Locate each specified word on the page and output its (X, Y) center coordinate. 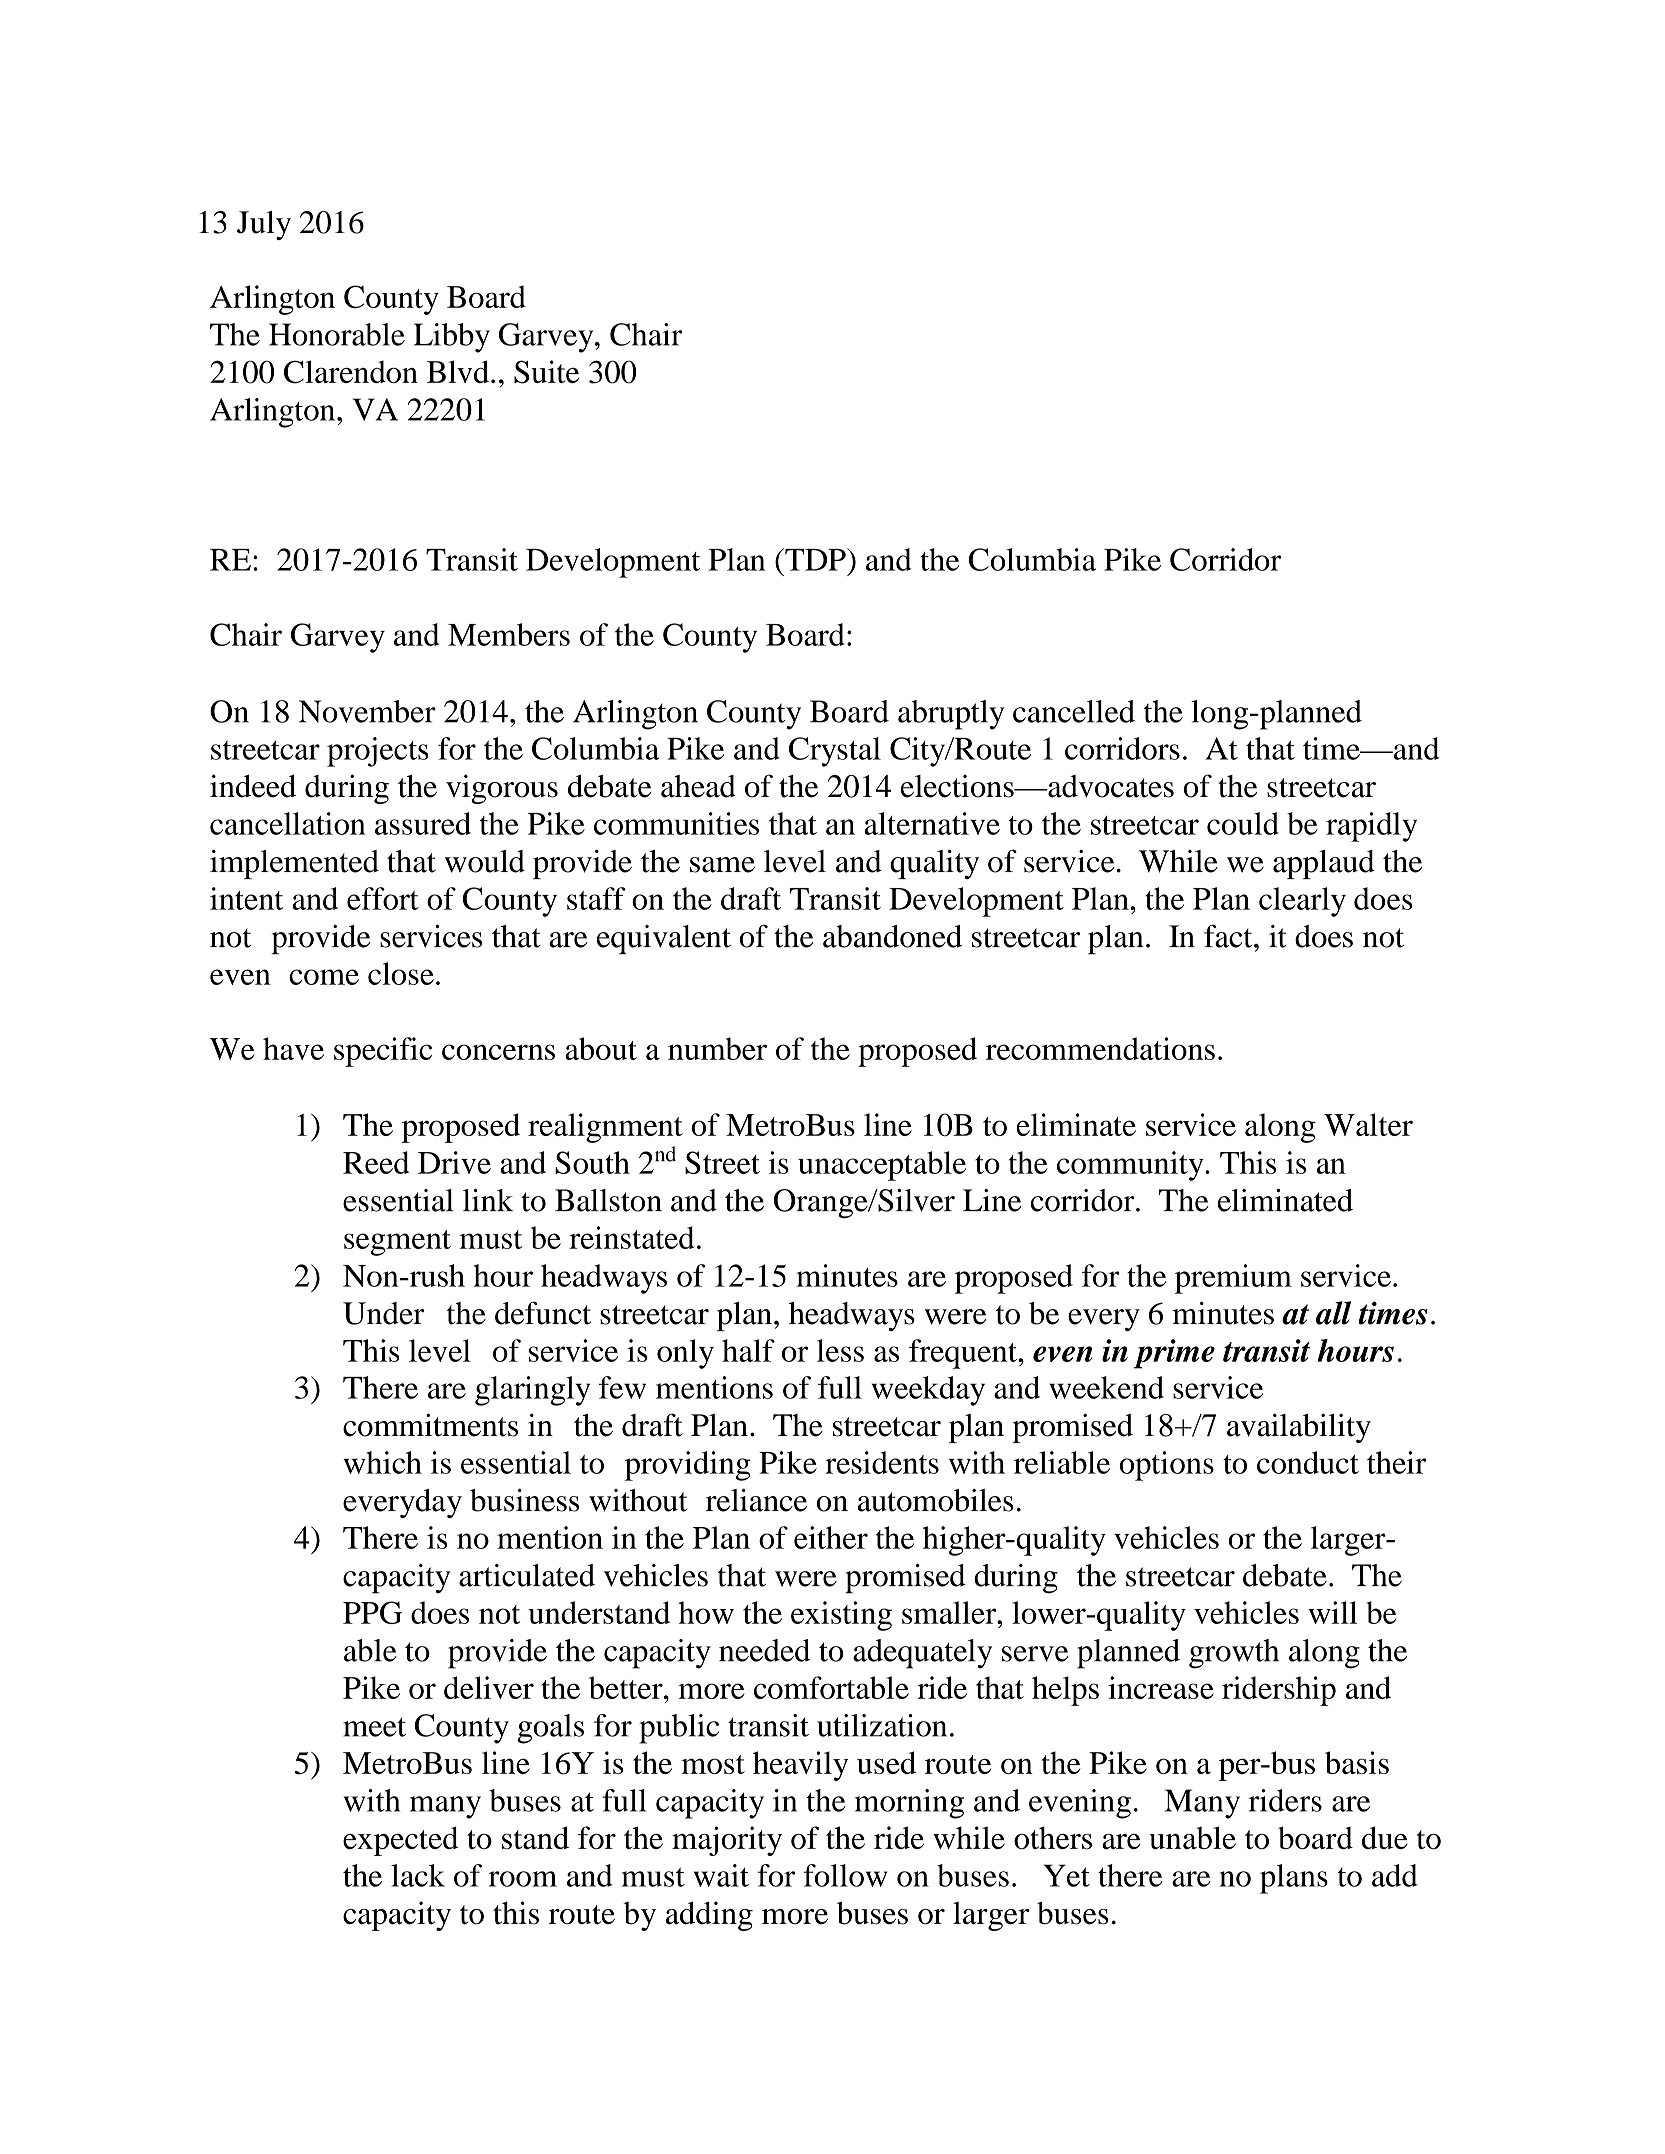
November (367, 711)
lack (418, 1875)
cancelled (1074, 711)
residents (882, 1462)
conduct (1308, 1462)
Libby (452, 338)
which (382, 1462)
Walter (1368, 1124)
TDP (815, 559)
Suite (546, 372)
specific (383, 1052)
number (717, 1048)
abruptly (951, 715)
